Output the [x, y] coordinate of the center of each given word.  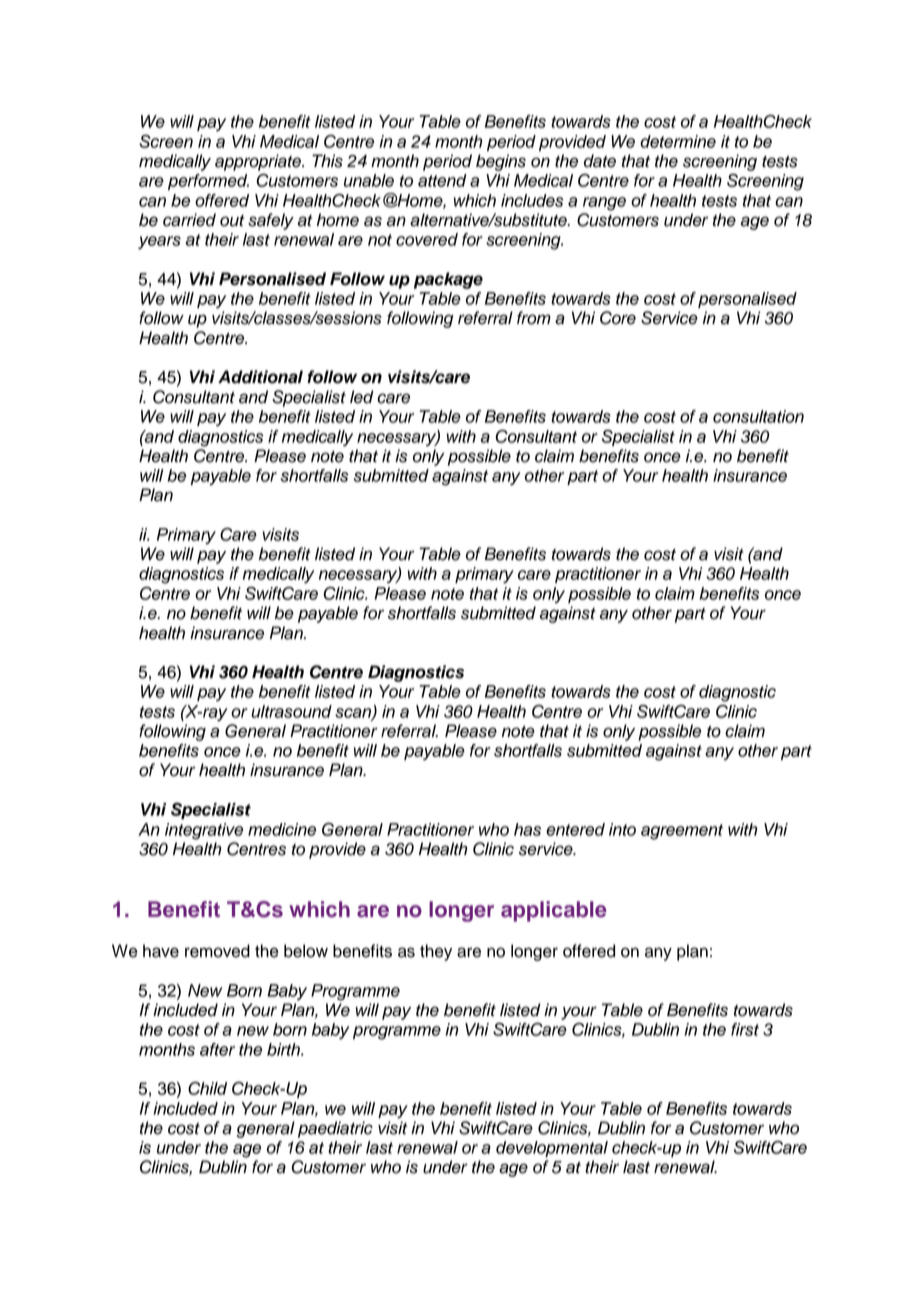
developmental [552, 1149]
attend [442, 180]
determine [678, 141]
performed [208, 182]
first [745, 1029]
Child [207, 1088]
